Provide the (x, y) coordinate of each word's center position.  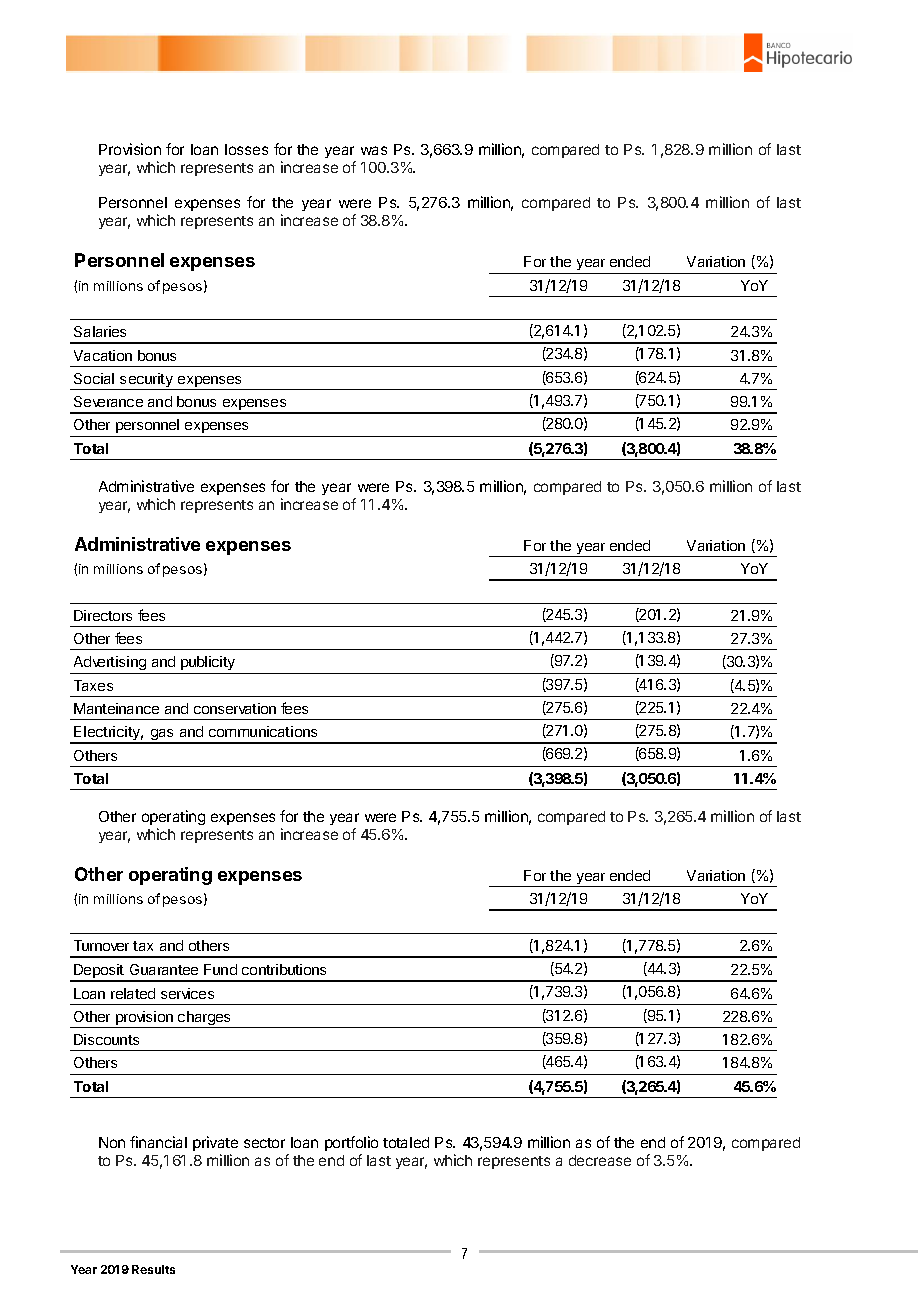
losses (246, 149)
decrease (600, 1160)
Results (153, 1269)
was (374, 150)
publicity (208, 665)
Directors (103, 615)
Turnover (101, 945)
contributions (284, 969)
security (146, 381)
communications (263, 731)
